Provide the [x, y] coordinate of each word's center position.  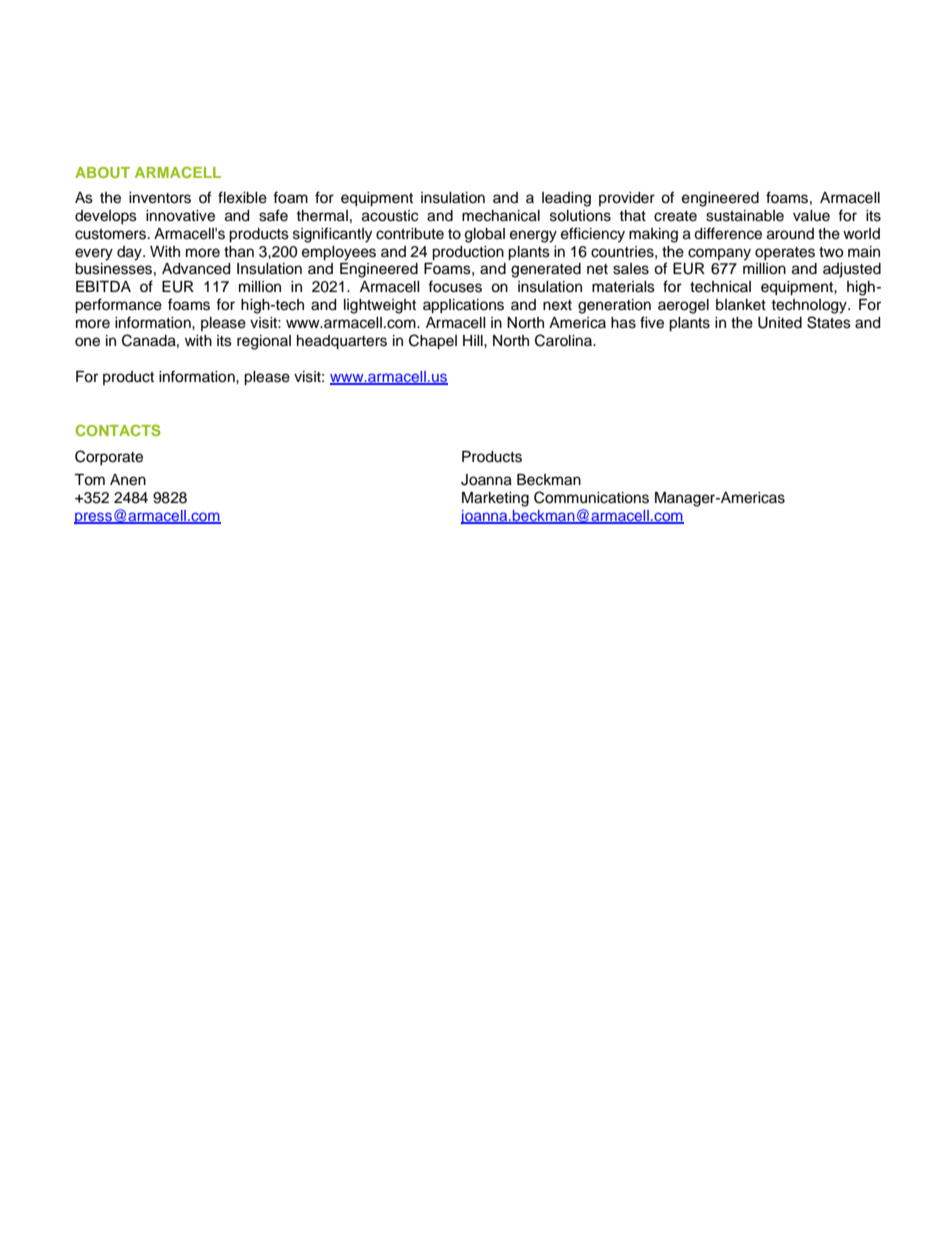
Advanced [196, 269]
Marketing [495, 499]
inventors [160, 198]
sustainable [745, 216]
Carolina [565, 340]
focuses [455, 286]
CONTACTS [118, 430]
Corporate [109, 457]
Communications [591, 497]
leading [566, 199]
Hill [474, 340]
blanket [741, 305]
